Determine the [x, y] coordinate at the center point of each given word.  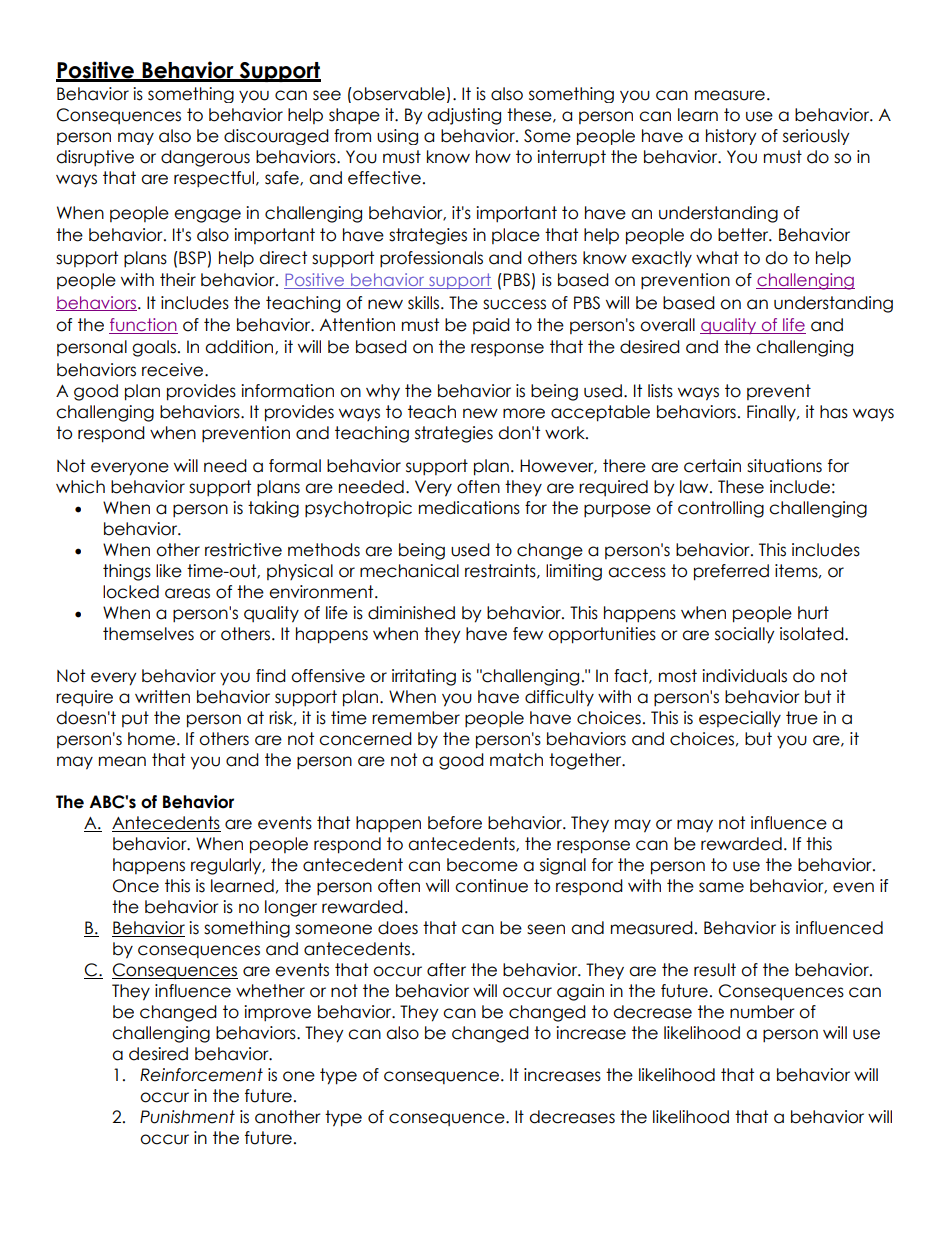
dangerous [205, 158]
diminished [411, 613]
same [721, 887]
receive [174, 370]
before [455, 823]
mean [122, 761]
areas [187, 593]
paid [491, 326]
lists [660, 391]
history [731, 137]
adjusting [464, 116]
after [446, 970]
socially [745, 635]
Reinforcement [201, 1075]
